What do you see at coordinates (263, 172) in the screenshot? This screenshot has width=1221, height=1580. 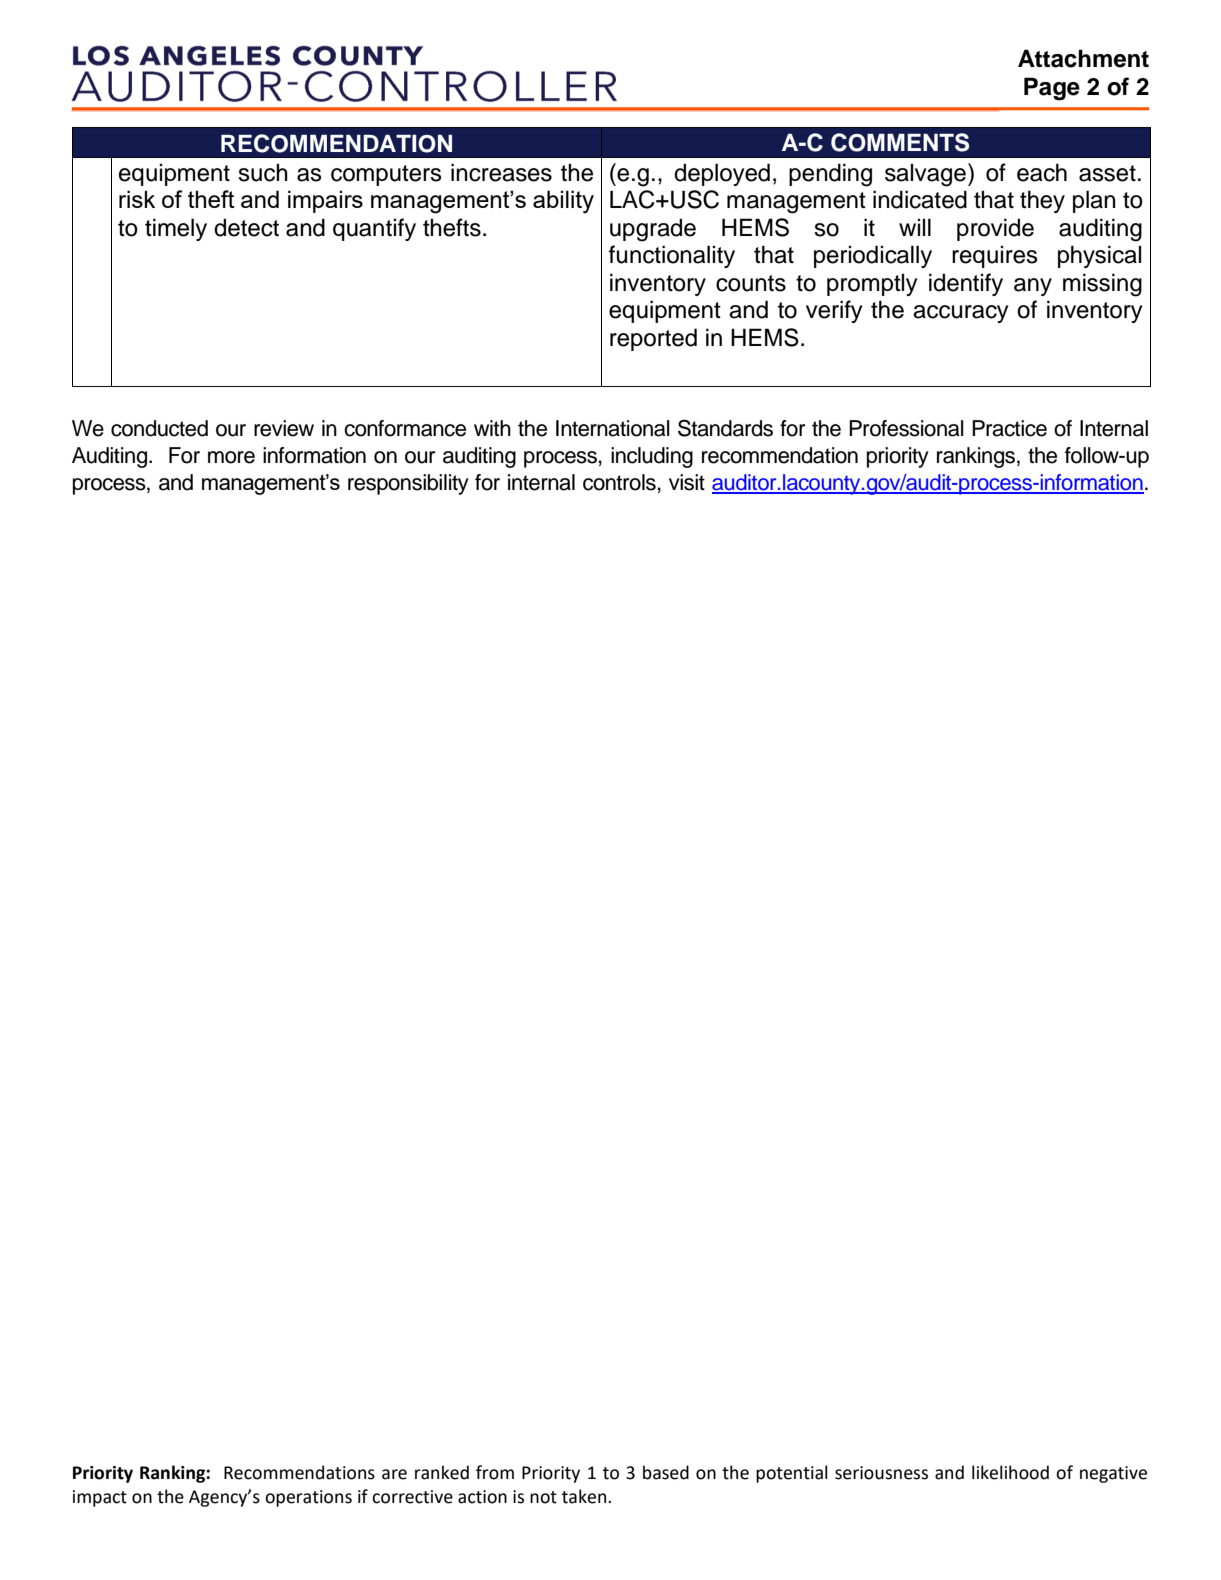 I see `such` at bounding box center [263, 172].
